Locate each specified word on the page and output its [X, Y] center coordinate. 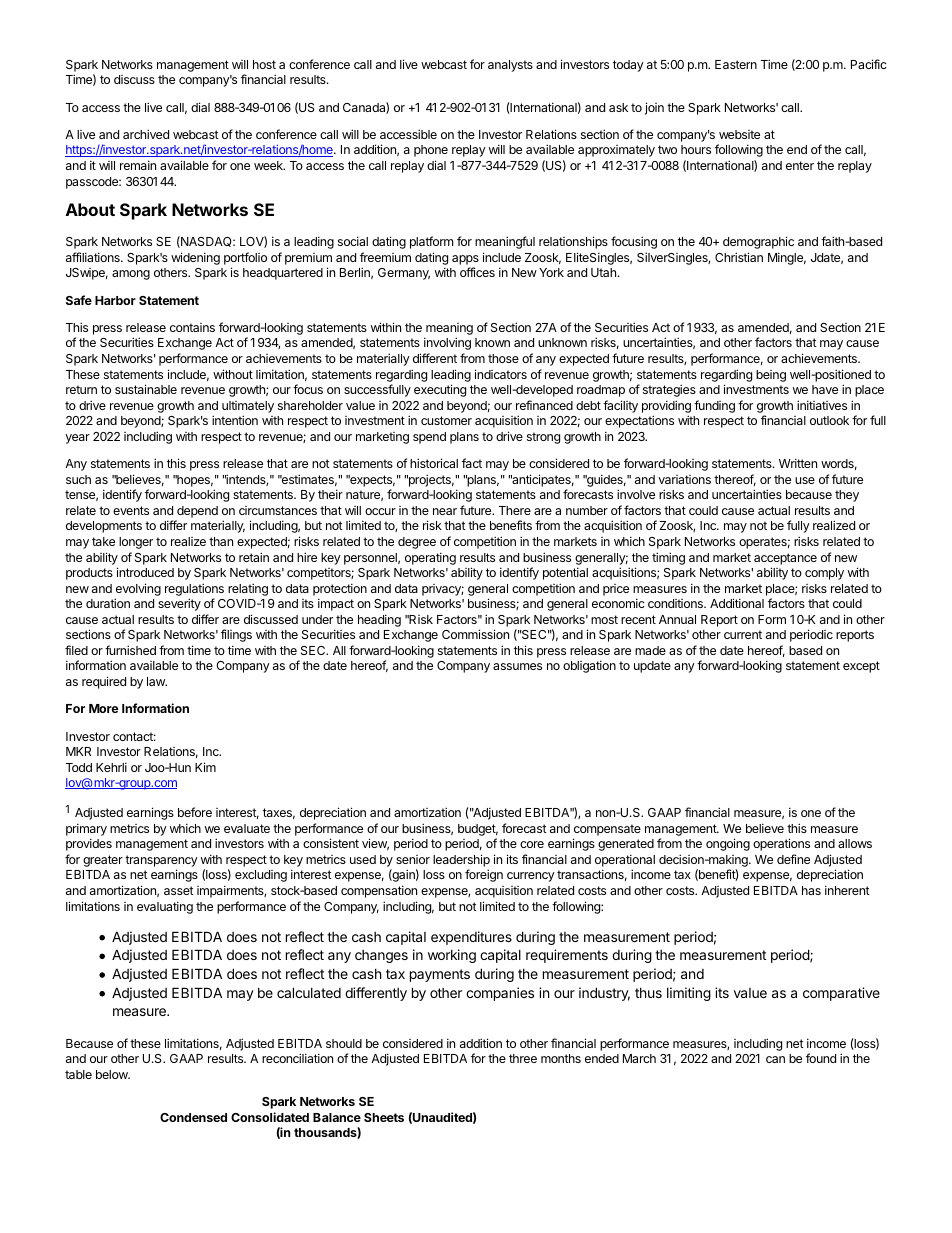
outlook [829, 420]
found [821, 1058]
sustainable [146, 389]
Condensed [193, 1117]
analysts [510, 66]
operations [781, 844]
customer [446, 420]
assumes [517, 666]
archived [146, 134]
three [523, 1058]
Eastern [736, 64]
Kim [205, 767]
